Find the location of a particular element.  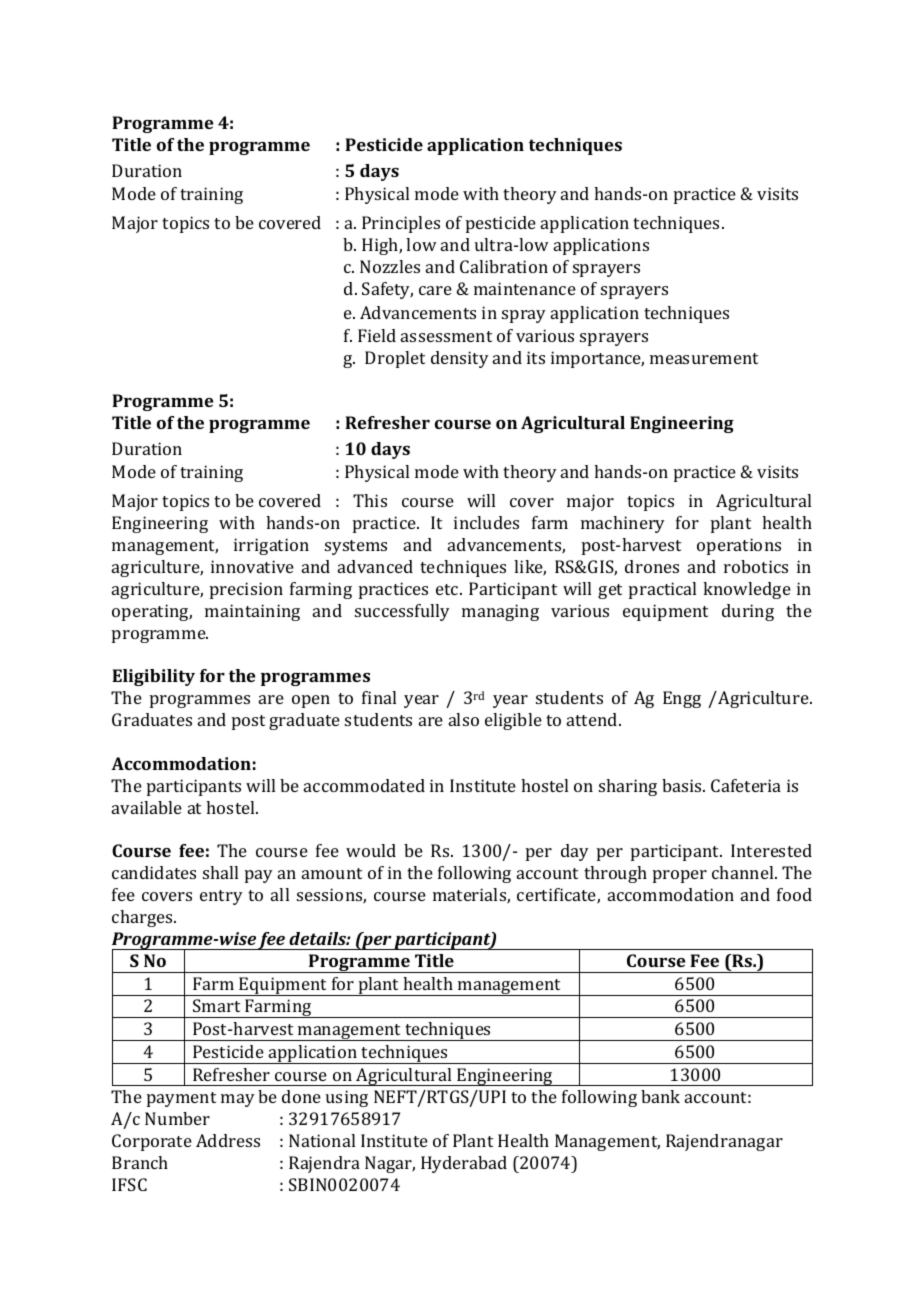

measurement is located at coordinates (704, 358).
